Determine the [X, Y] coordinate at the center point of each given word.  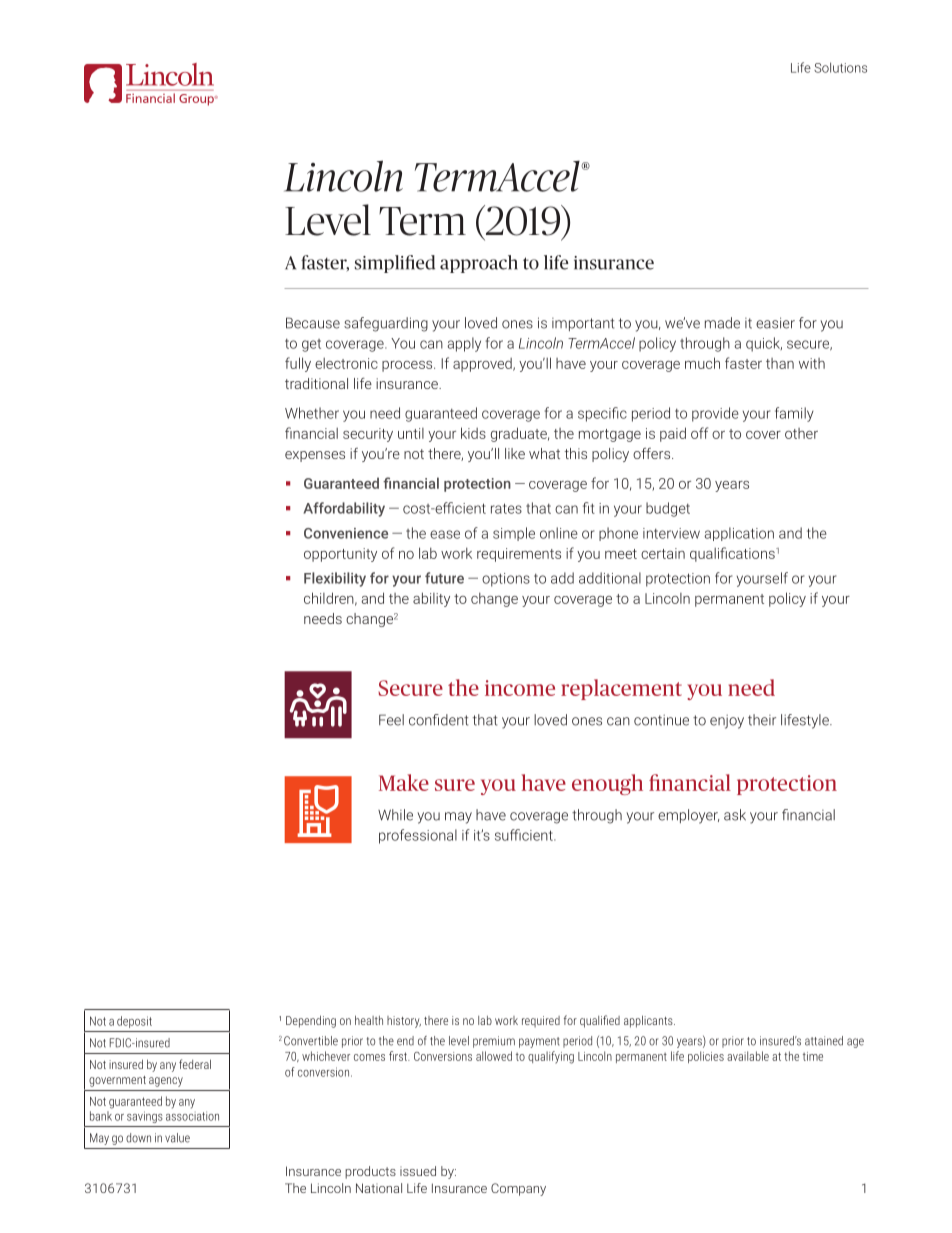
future [444, 578]
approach [479, 264]
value [177, 1138]
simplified [395, 264]
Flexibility [335, 579]
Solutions [840, 67]
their [762, 720]
